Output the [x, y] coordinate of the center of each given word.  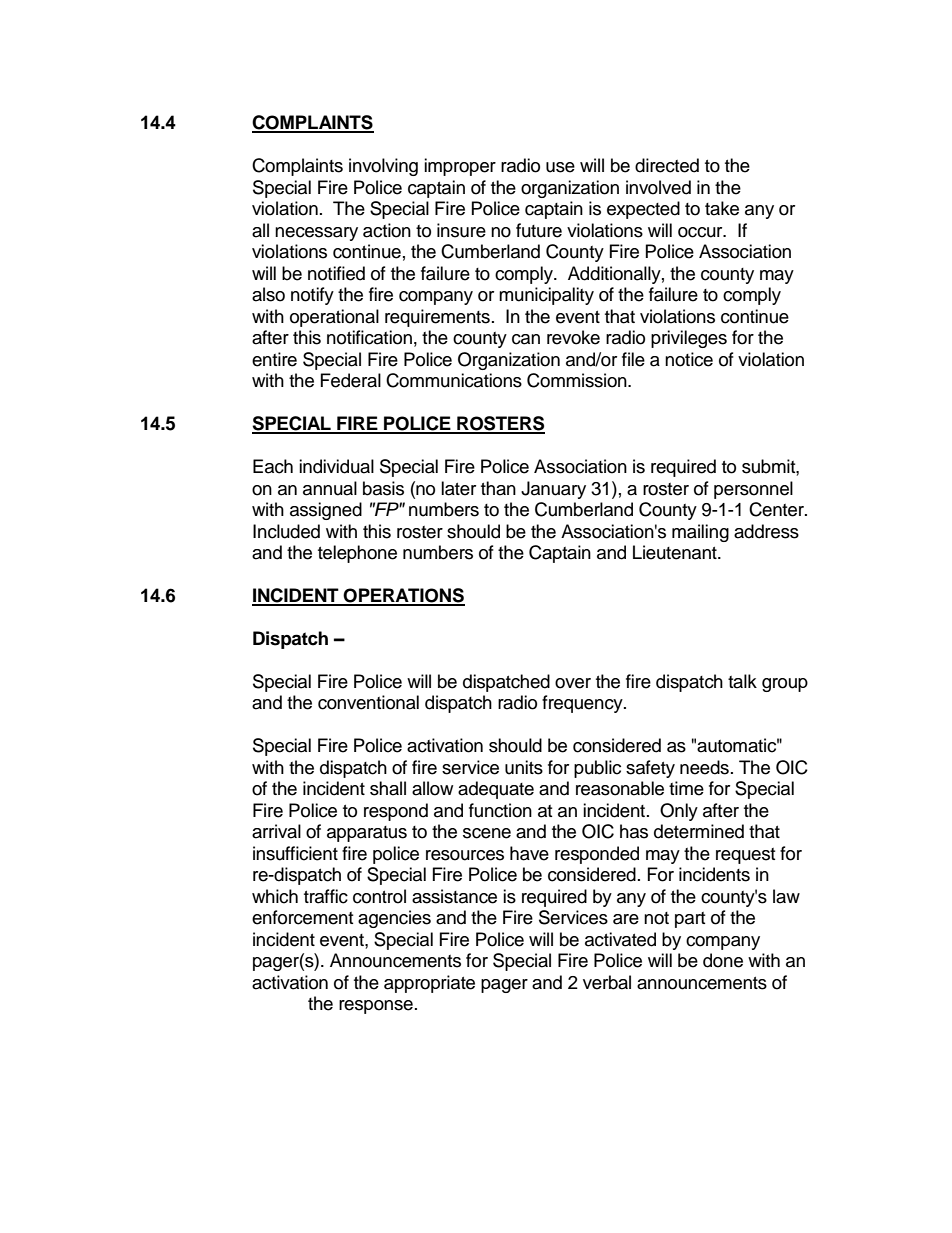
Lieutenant [676, 552]
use [560, 167]
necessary [316, 234]
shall [388, 788]
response [376, 1007]
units [524, 767]
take [722, 208]
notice [689, 359]
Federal [351, 380]
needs [704, 767]
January [553, 490]
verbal [607, 982]
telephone [357, 554]
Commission [578, 380]
